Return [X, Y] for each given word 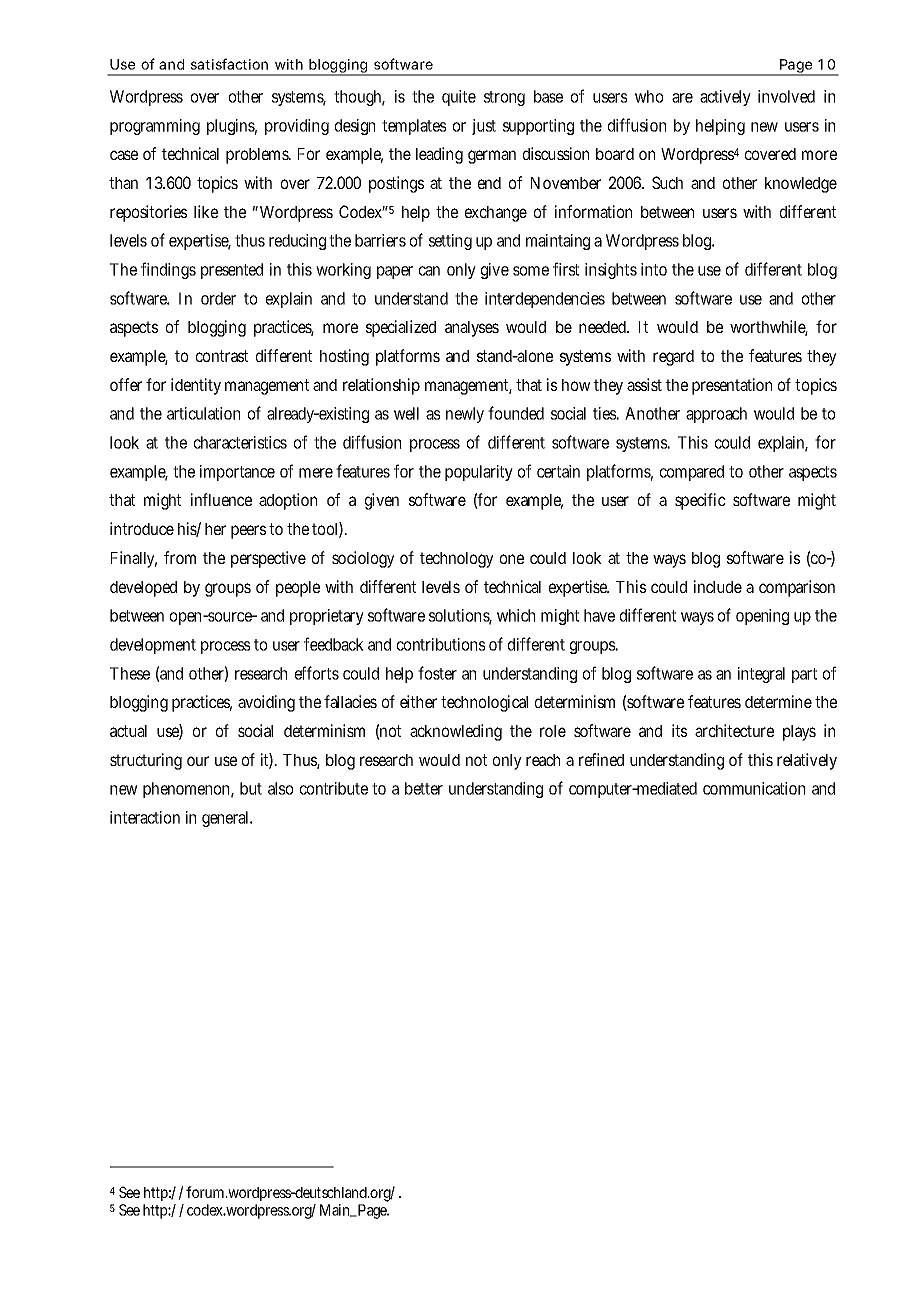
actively [725, 98]
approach [716, 415]
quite [459, 98]
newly [465, 415]
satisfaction [229, 64]
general [225, 819]
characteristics [240, 442]
